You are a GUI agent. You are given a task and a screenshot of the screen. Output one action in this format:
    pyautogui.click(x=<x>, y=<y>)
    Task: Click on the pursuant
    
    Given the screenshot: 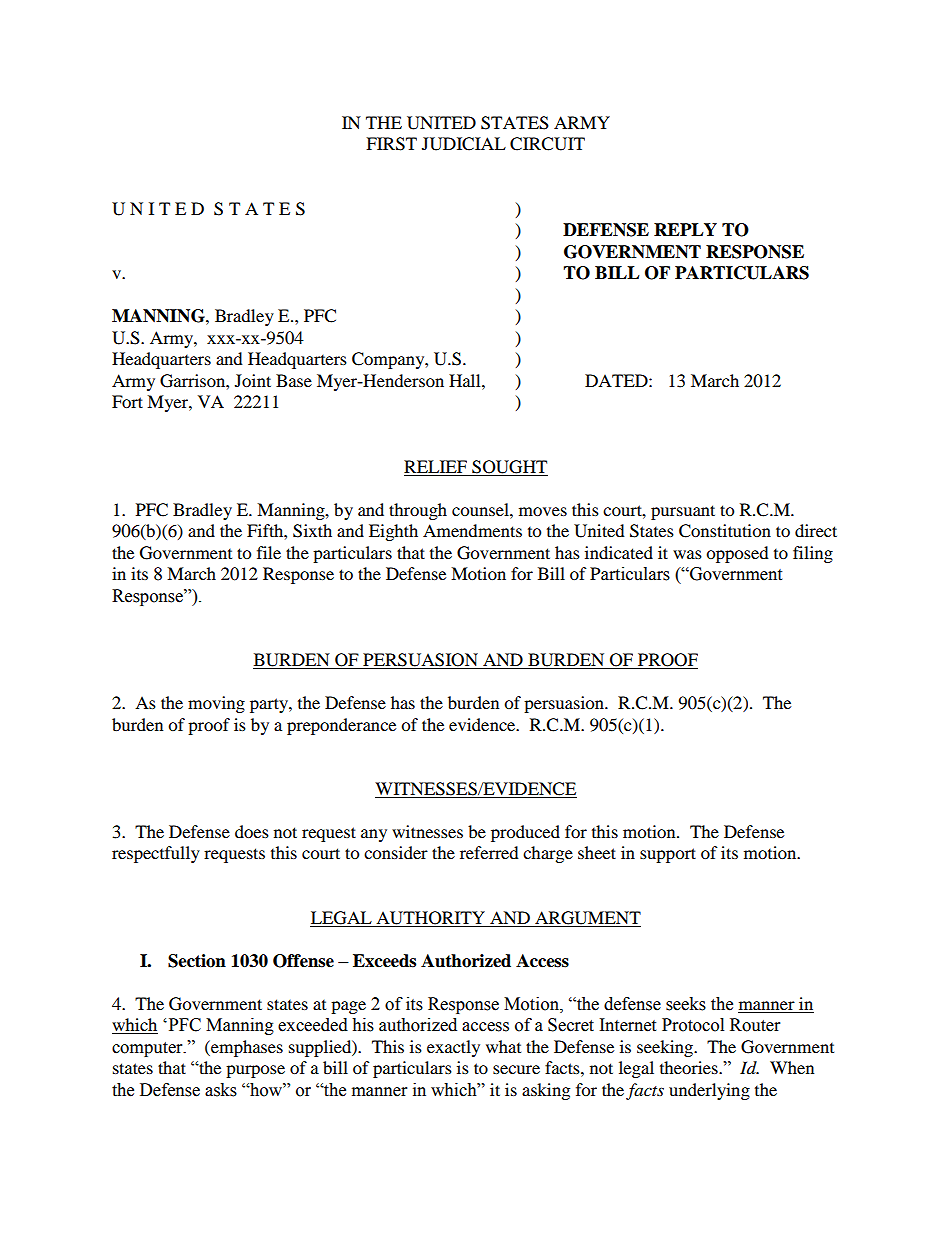 What is the action you would take?
    pyautogui.click(x=683, y=512)
